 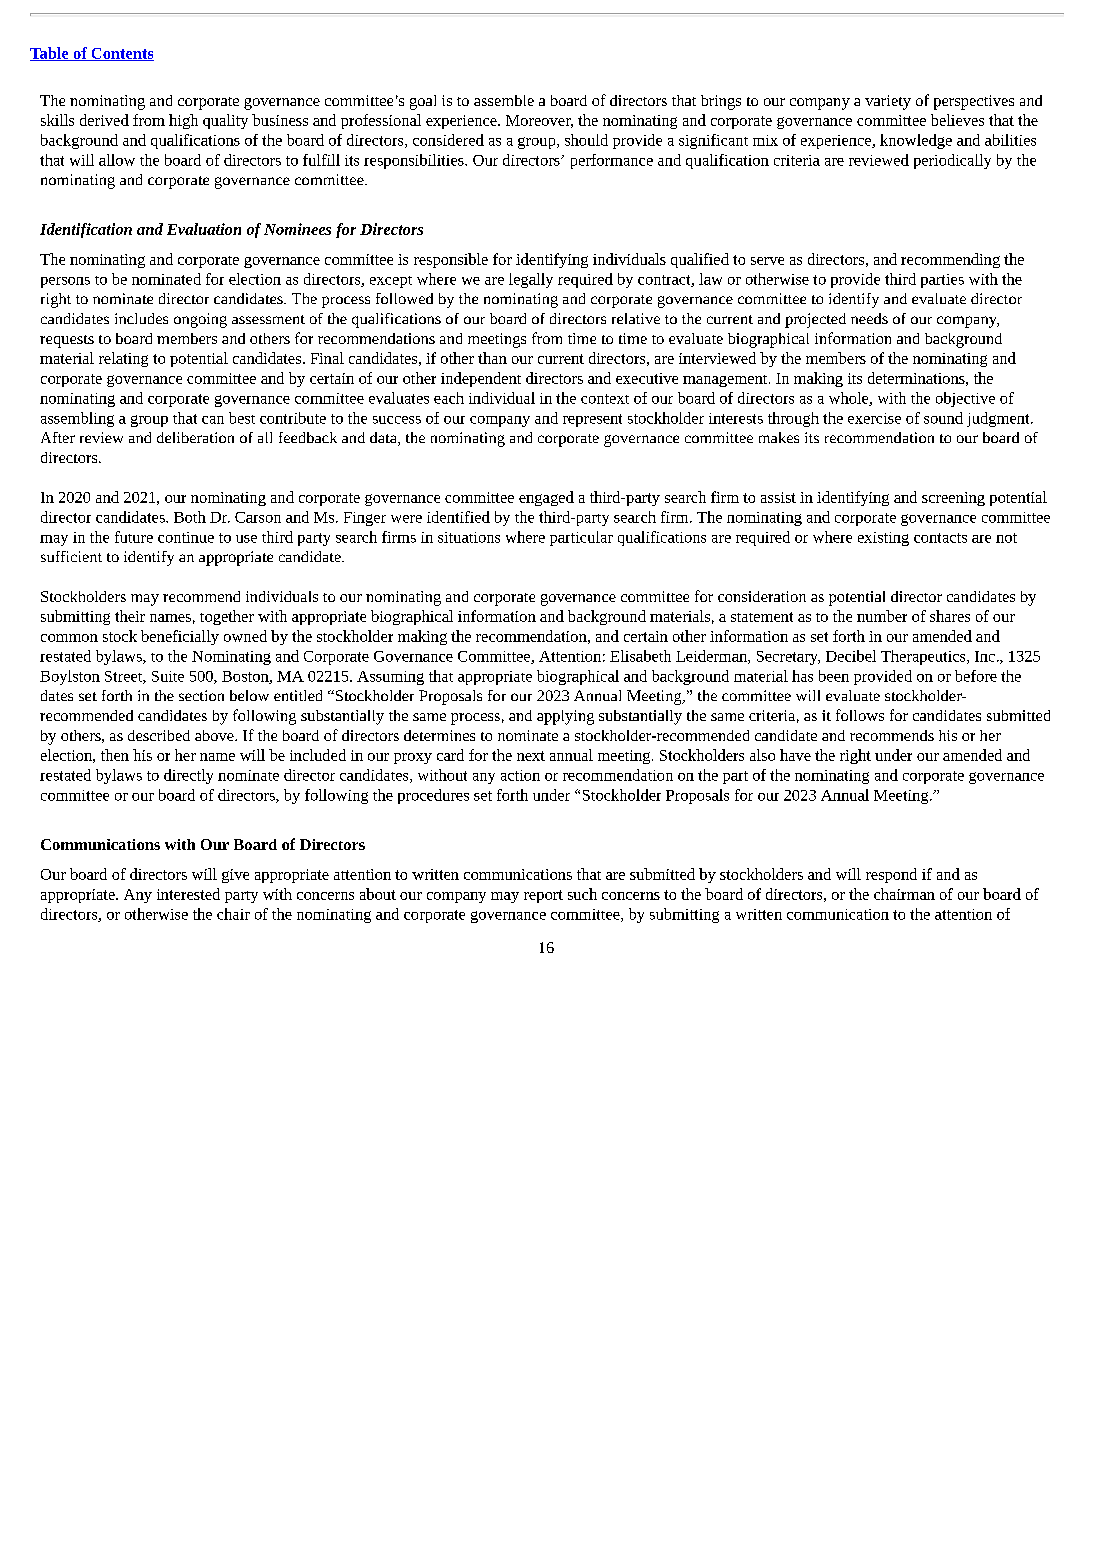 What do you see at coordinates (188, 894) in the screenshot?
I see `interested` at bounding box center [188, 894].
